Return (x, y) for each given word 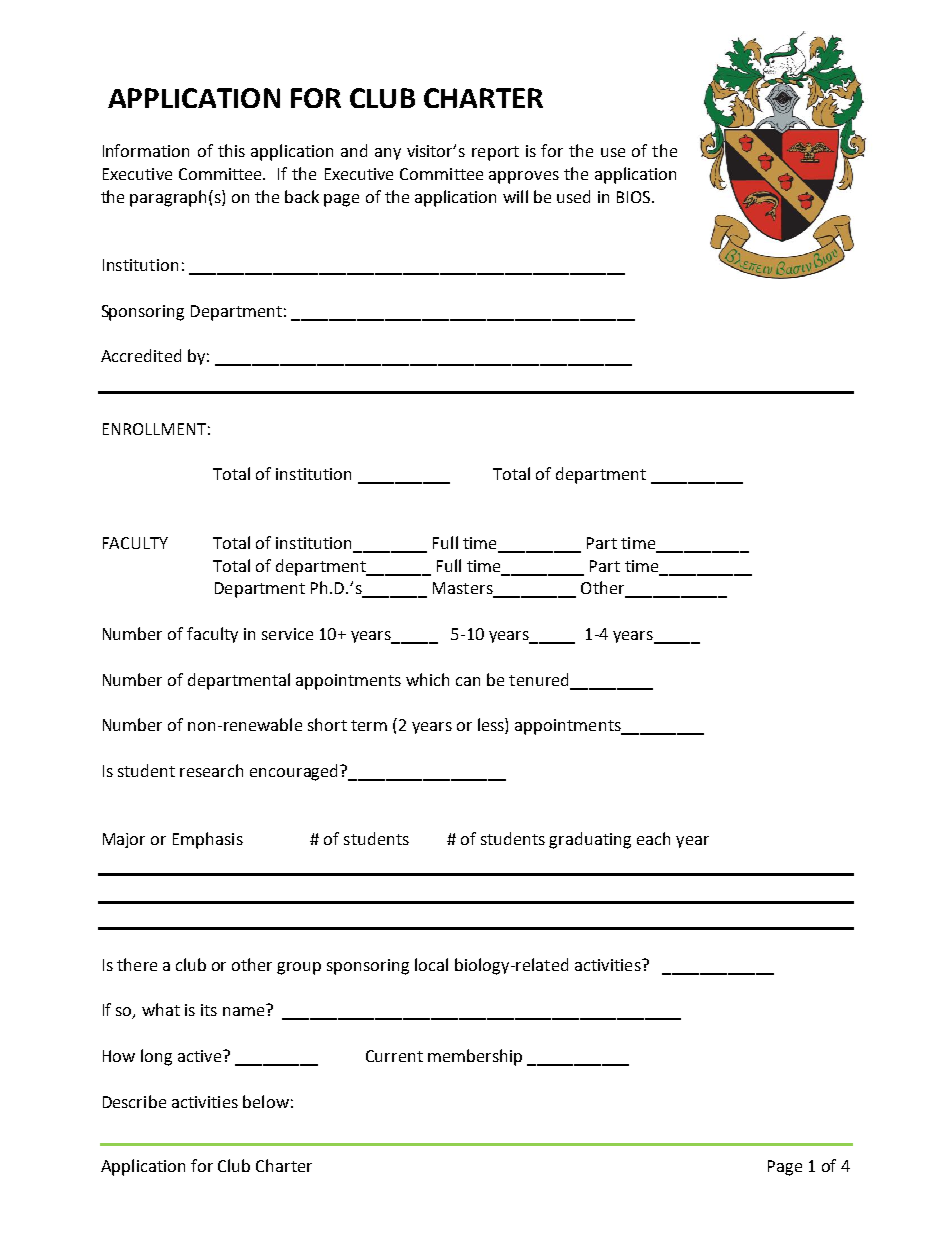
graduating (590, 840)
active (201, 1056)
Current (394, 1056)
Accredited (141, 355)
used (573, 196)
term (369, 725)
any (388, 154)
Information (146, 150)
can (468, 681)
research (211, 770)
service (287, 634)
